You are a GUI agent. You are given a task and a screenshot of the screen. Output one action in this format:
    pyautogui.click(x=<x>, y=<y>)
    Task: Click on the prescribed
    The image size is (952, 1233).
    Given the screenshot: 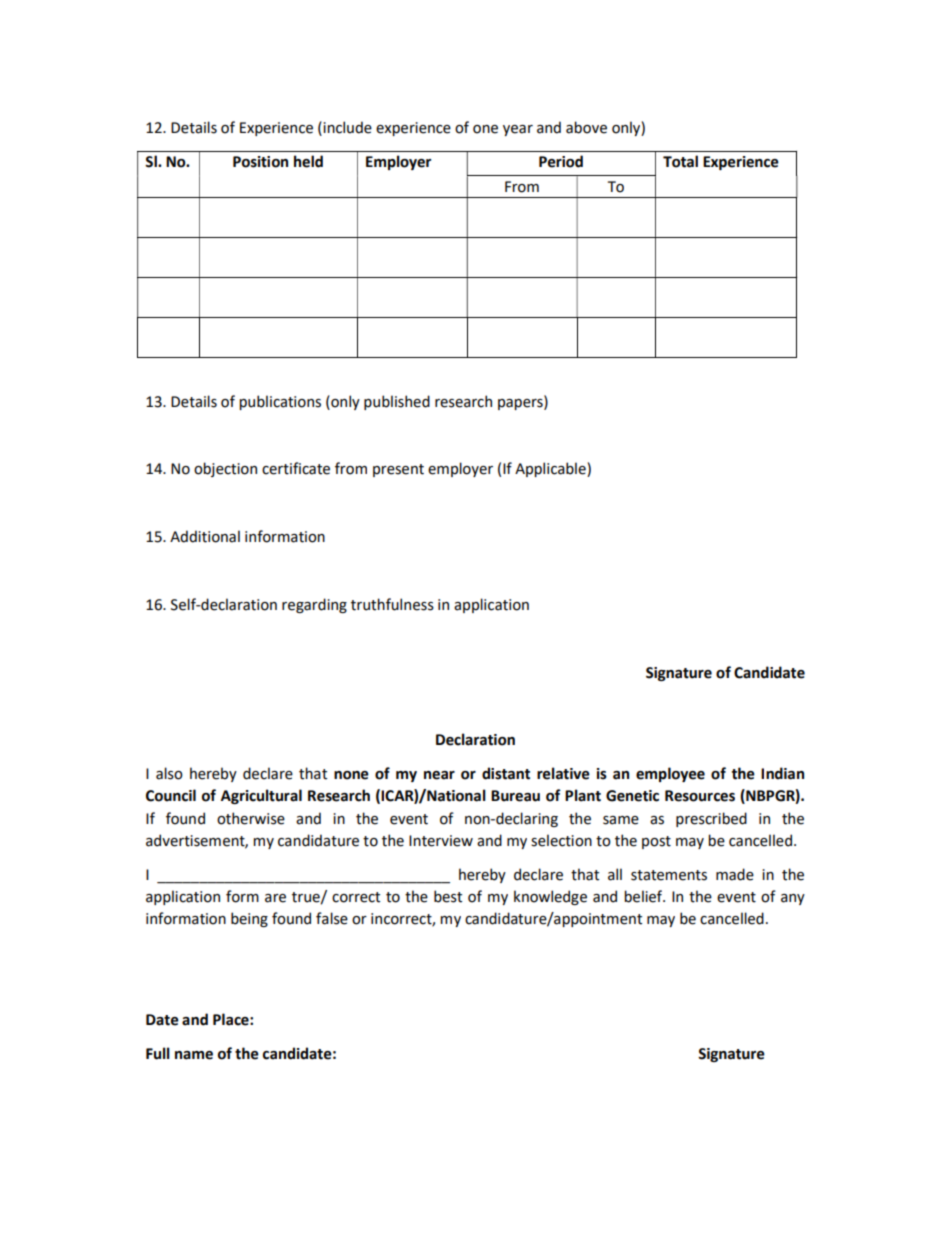 What is the action you would take?
    pyautogui.click(x=711, y=819)
